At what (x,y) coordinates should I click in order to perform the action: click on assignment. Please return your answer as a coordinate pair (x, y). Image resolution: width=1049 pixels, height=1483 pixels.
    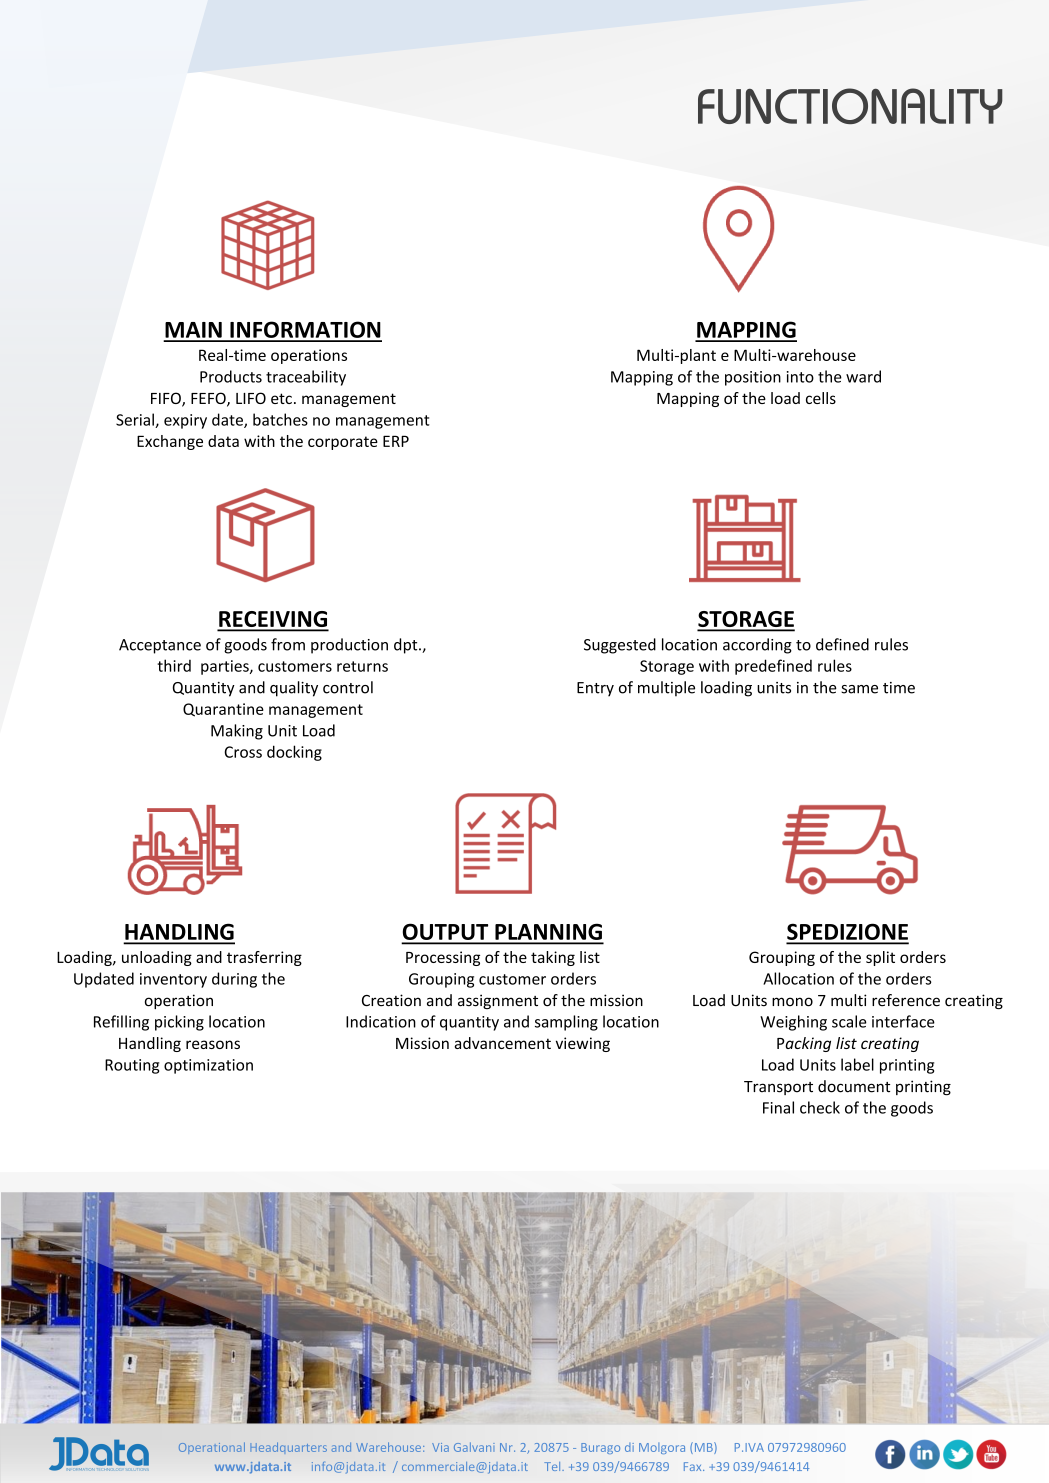
    Looking at the image, I should click on (498, 1001).
